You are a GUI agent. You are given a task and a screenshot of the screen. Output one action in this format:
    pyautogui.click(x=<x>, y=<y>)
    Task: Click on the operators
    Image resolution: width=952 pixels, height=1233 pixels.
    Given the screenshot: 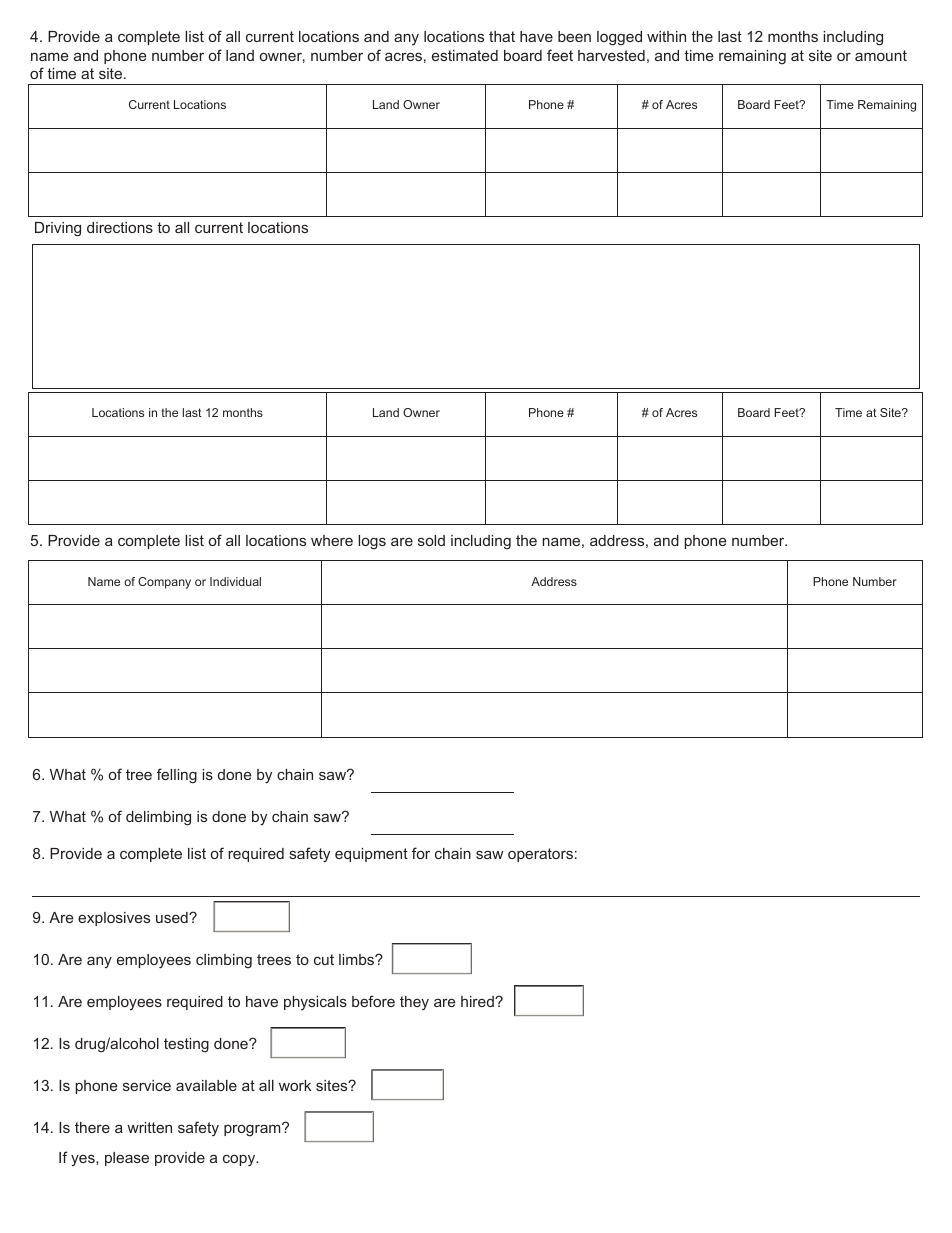 What is the action you would take?
    pyautogui.click(x=540, y=855)
